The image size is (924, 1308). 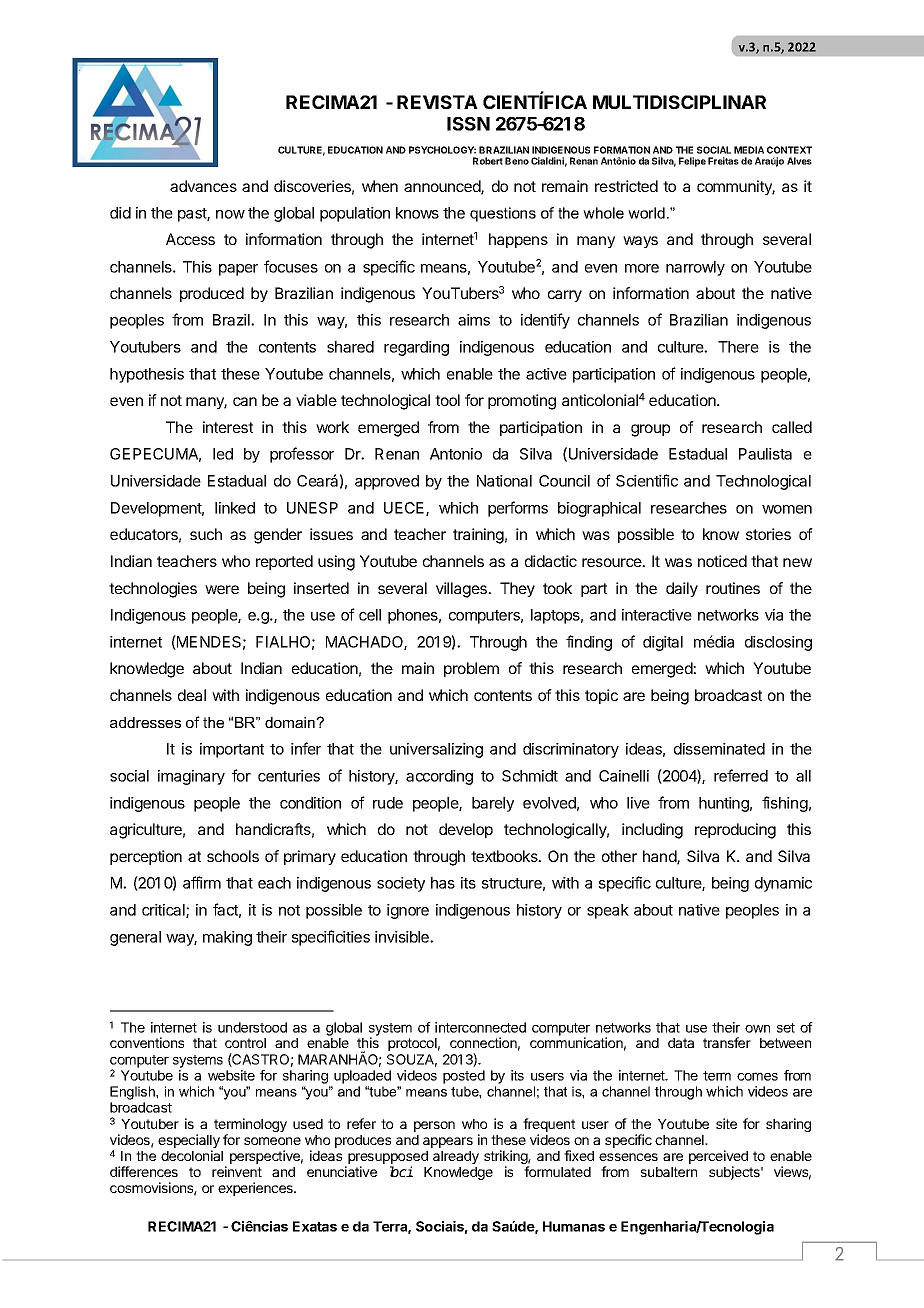 What do you see at coordinates (192, 695) in the screenshot?
I see `deal` at bounding box center [192, 695].
